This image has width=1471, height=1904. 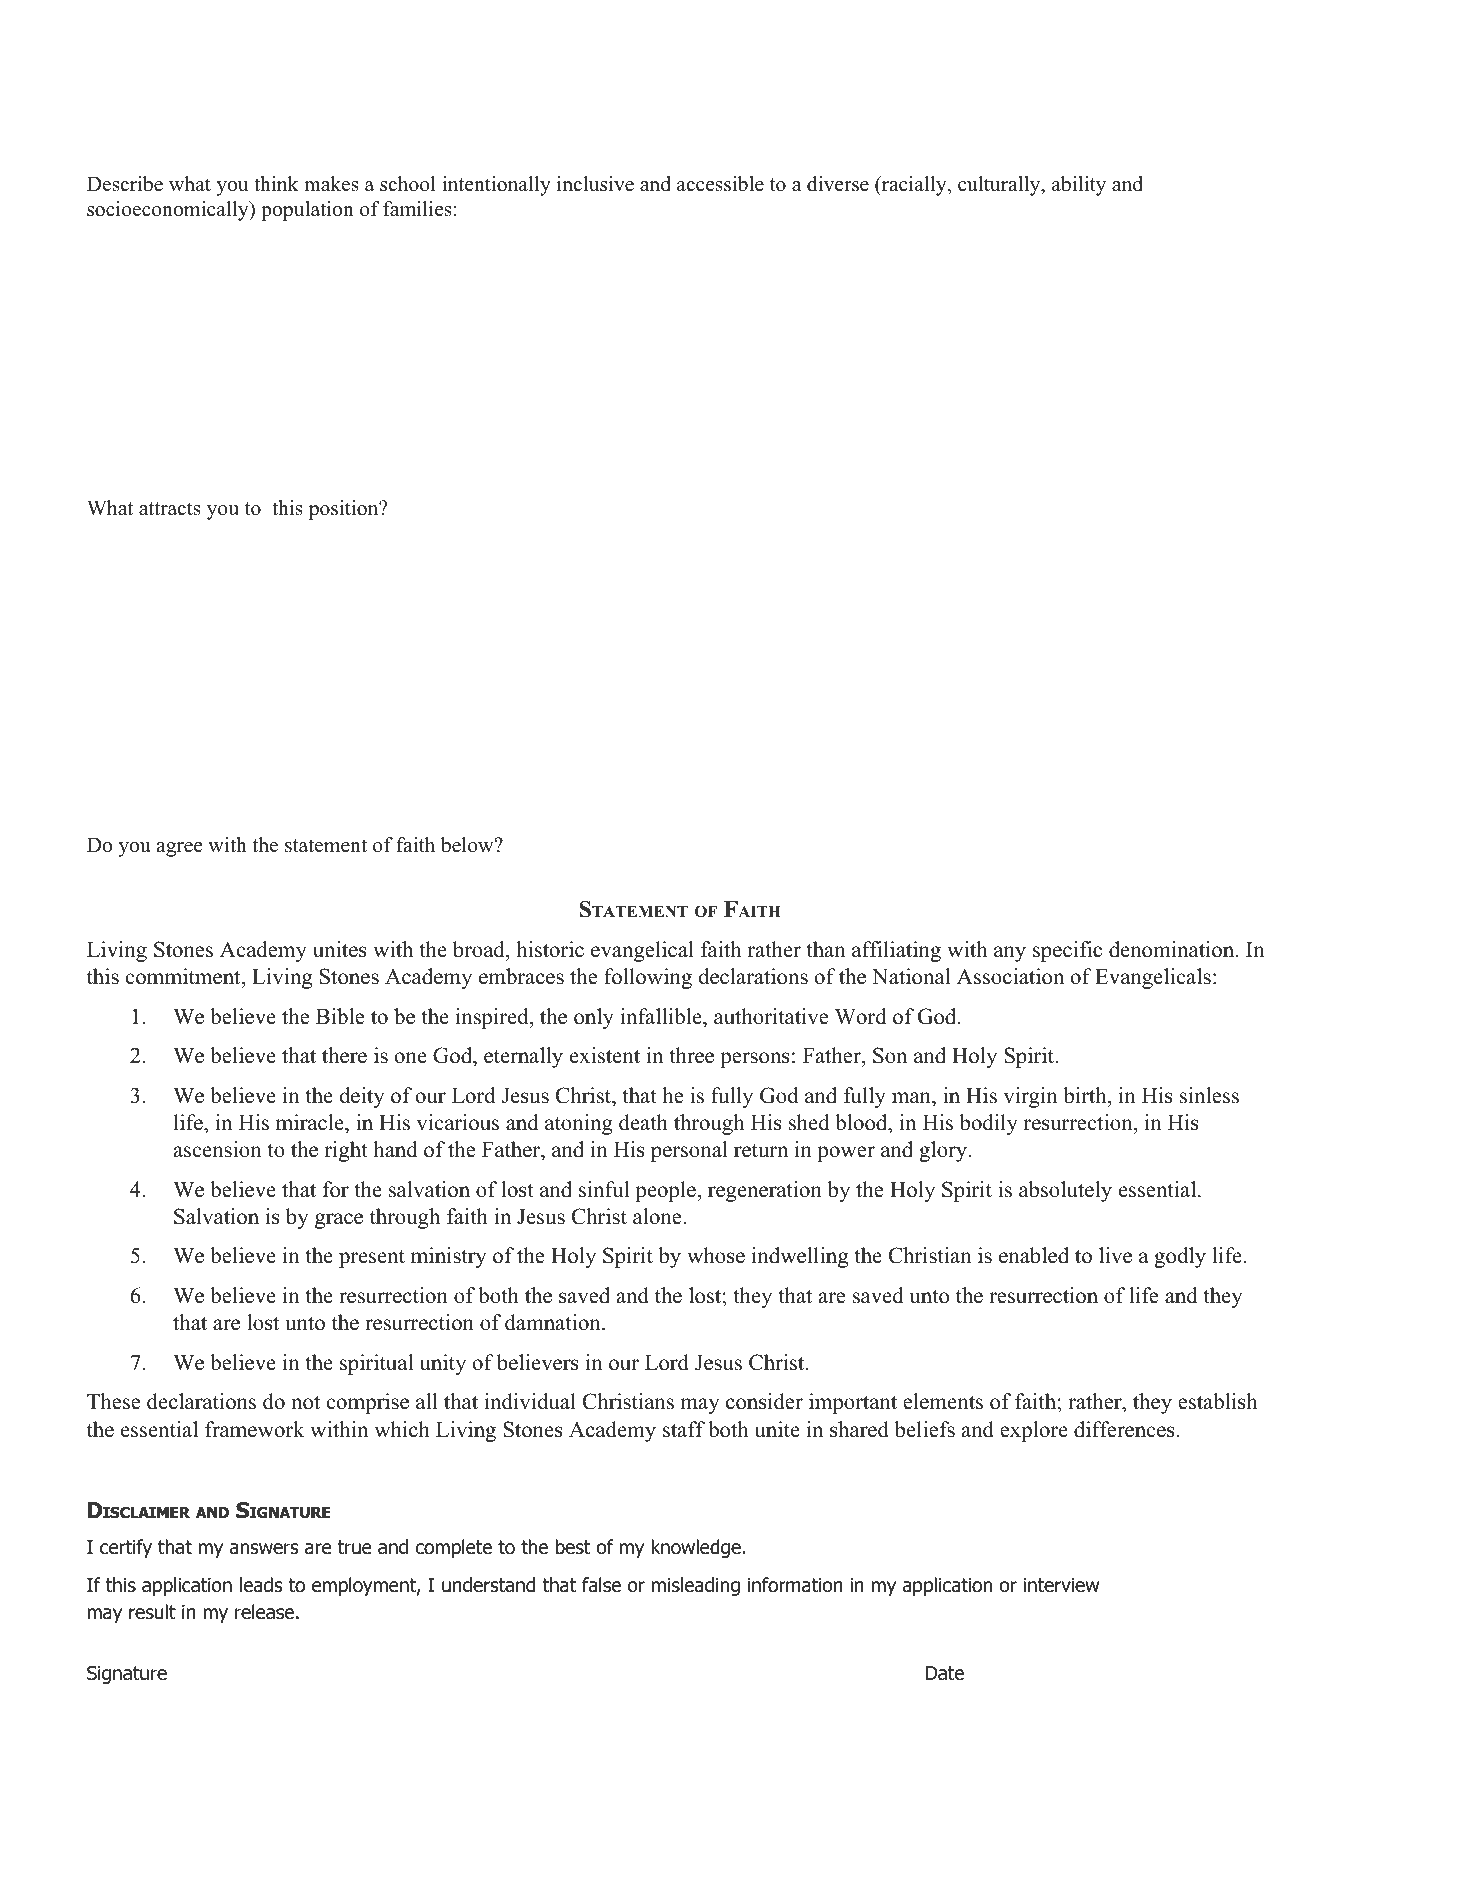 What do you see at coordinates (264, 1612) in the image?
I see `release` at bounding box center [264, 1612].
